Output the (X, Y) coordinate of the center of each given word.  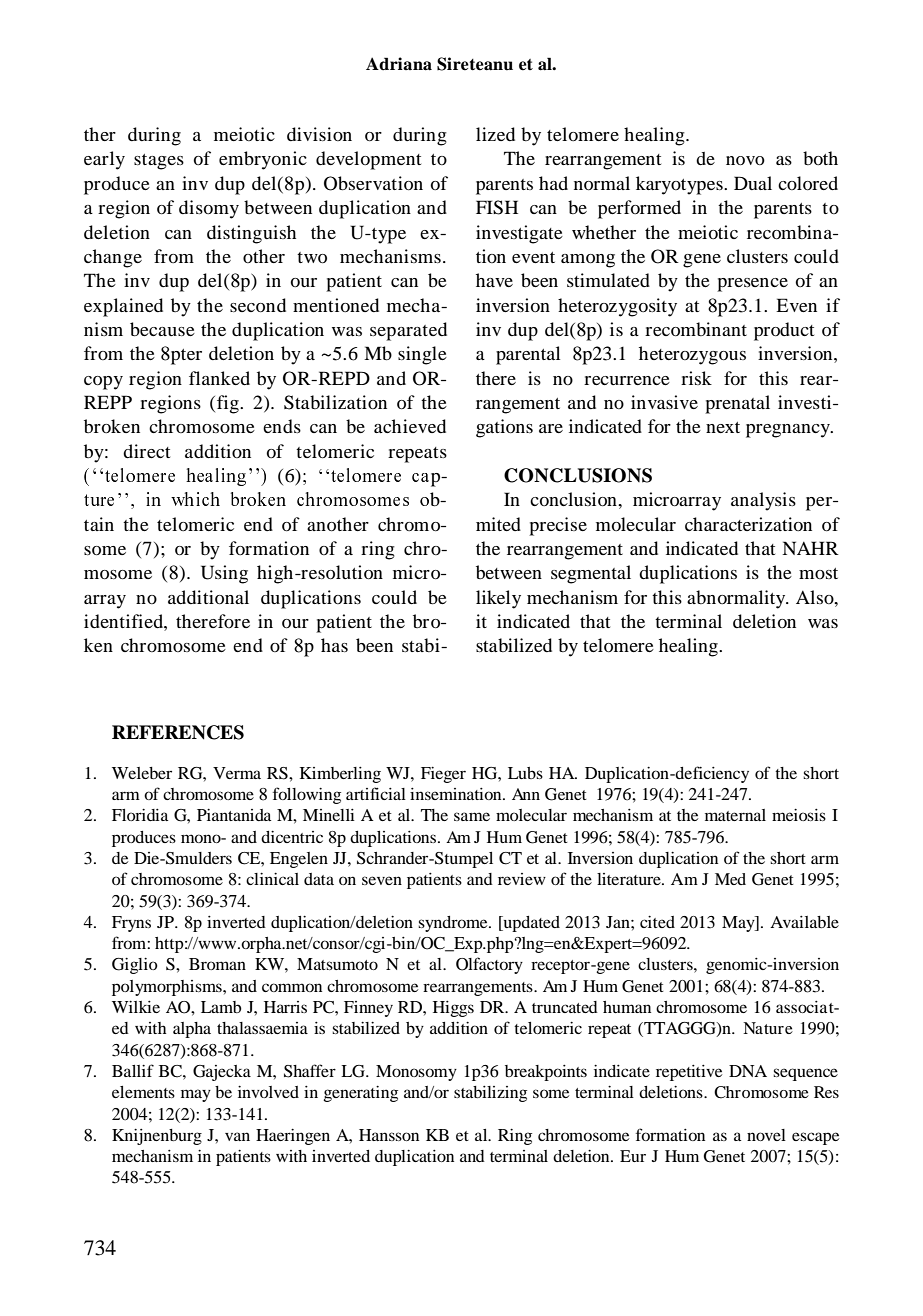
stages (159, 162)
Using (224, 574)
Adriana (399, 64)
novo (745, 160)
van (237, 1136)
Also (816, 597)
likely (498, 599)
